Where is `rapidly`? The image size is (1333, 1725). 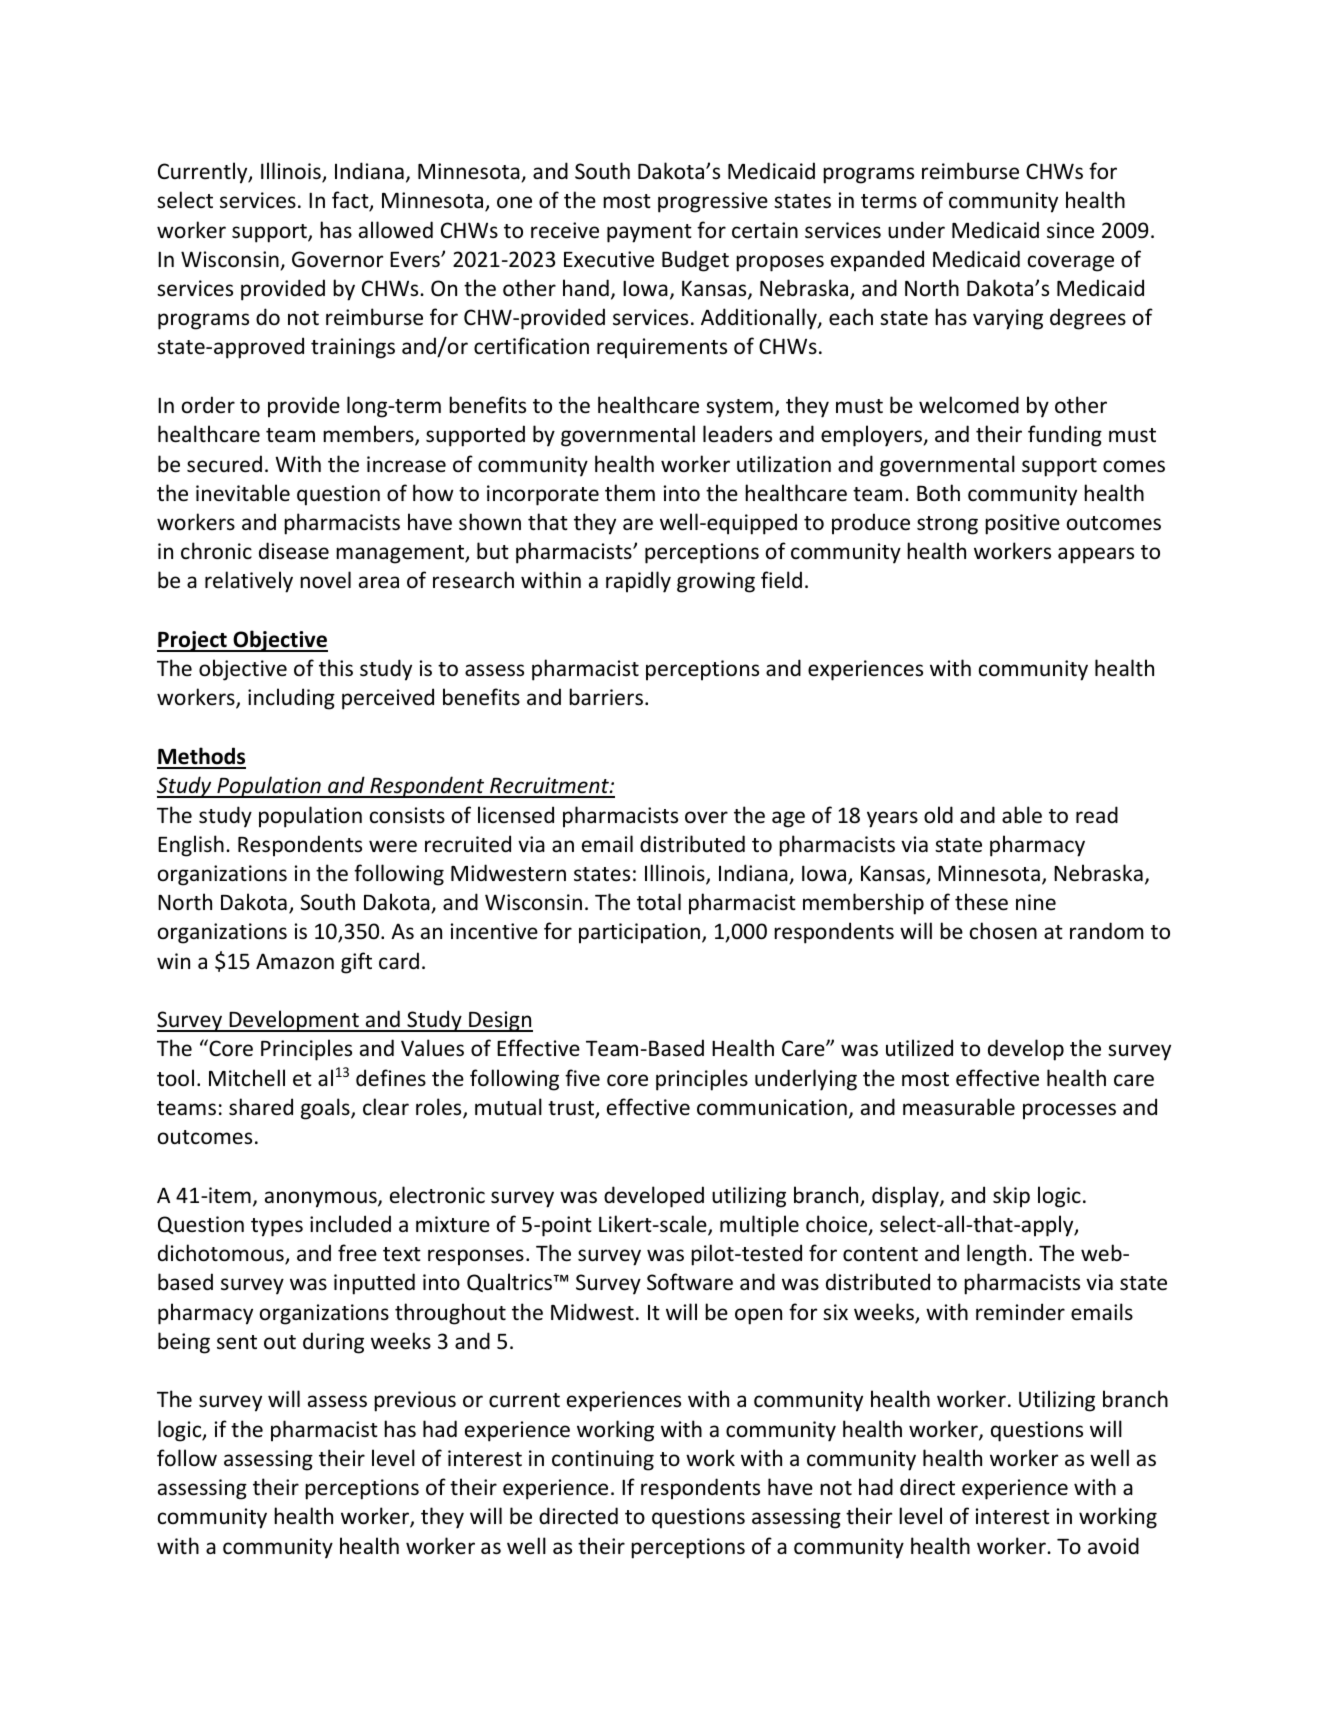 rapidly is located at coordinates (638, 582).
